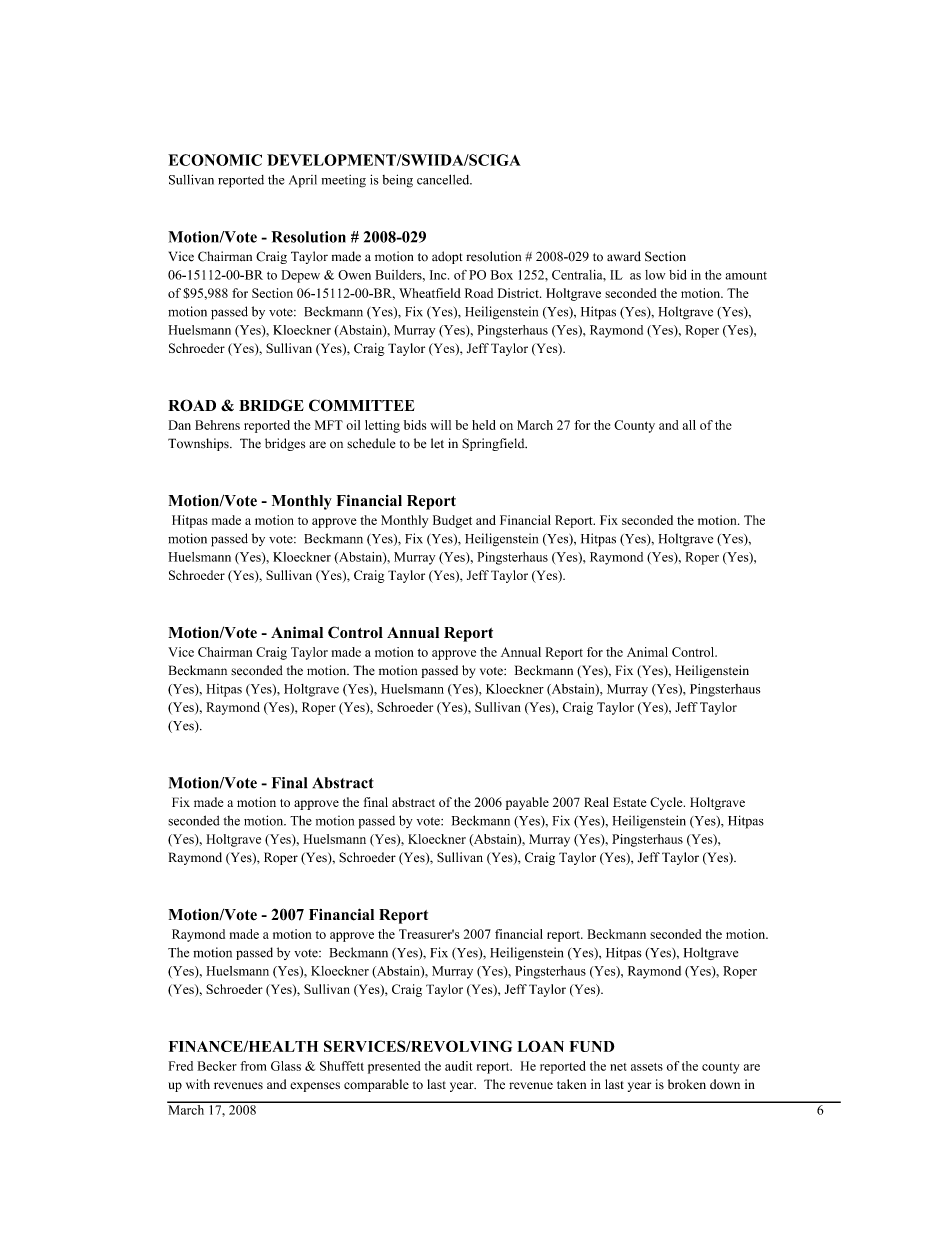 This image has height=1233, width=952. What do you see at coordinates (458, 1066) in the image?
I see `audit` at bounding box center [458, 1066].
